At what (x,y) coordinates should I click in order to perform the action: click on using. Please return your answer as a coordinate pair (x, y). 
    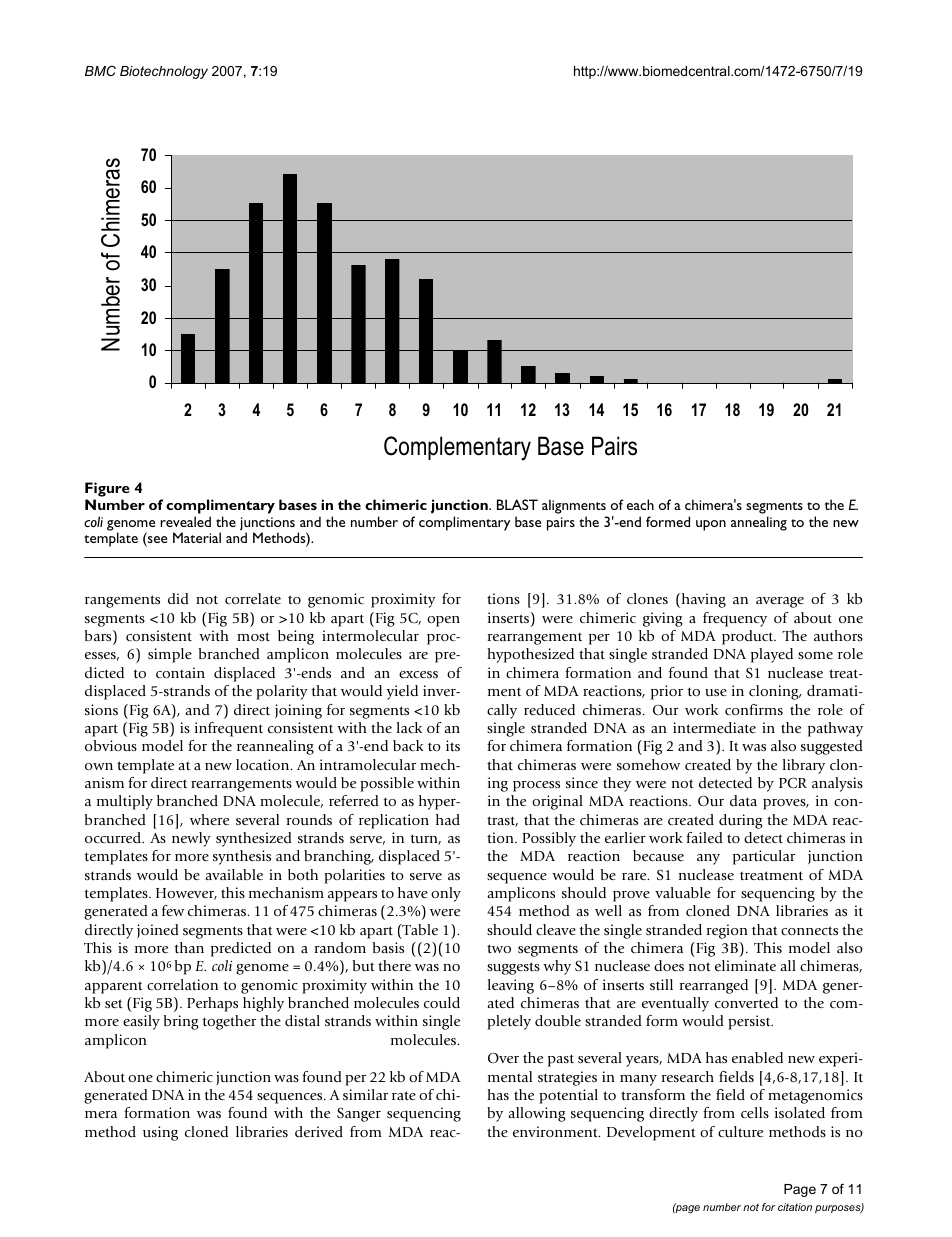
    Looking at the image, I should click on (160, 1133).
